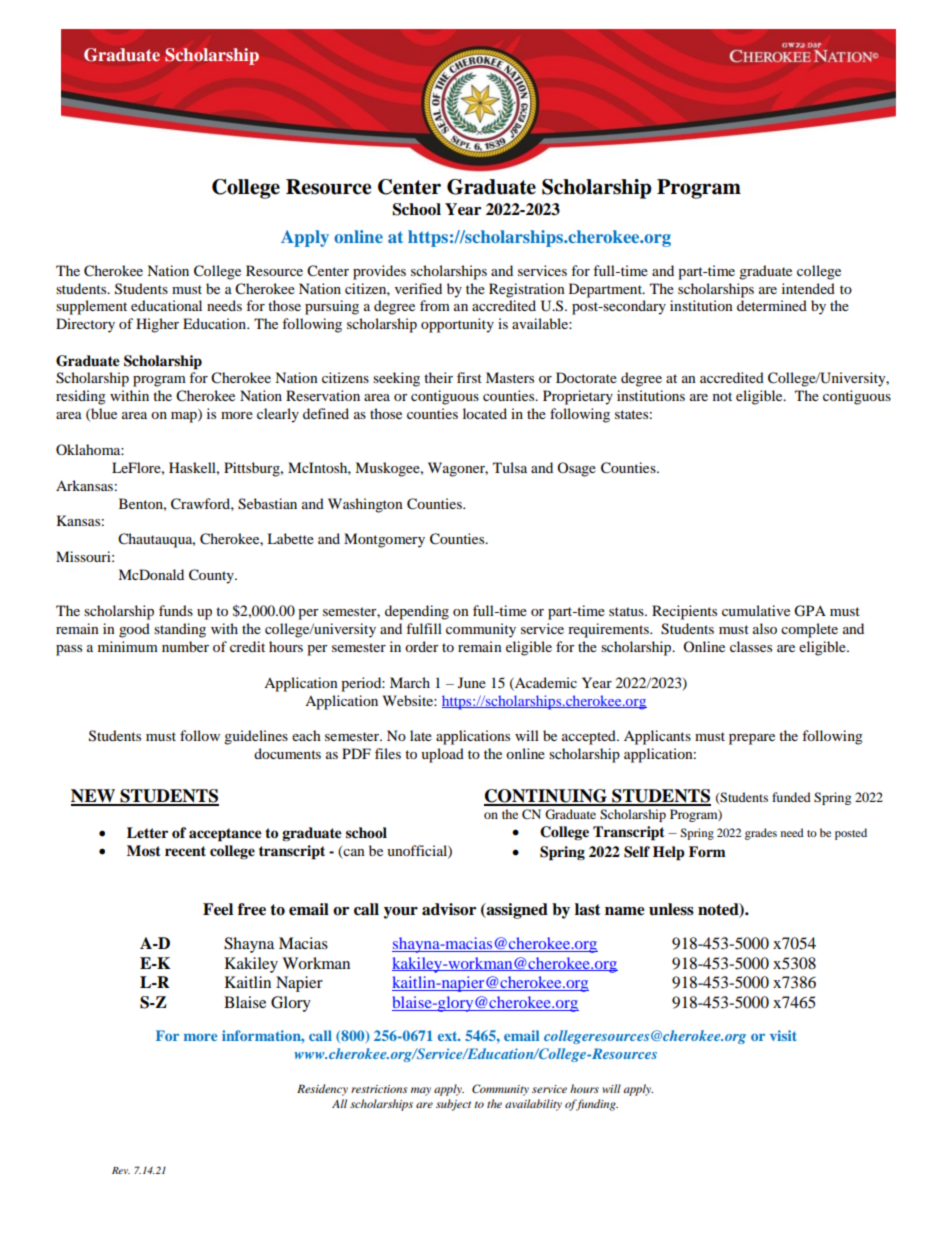 This document has width=952, height=1233. I want to click on Most, so click(144, 851).
